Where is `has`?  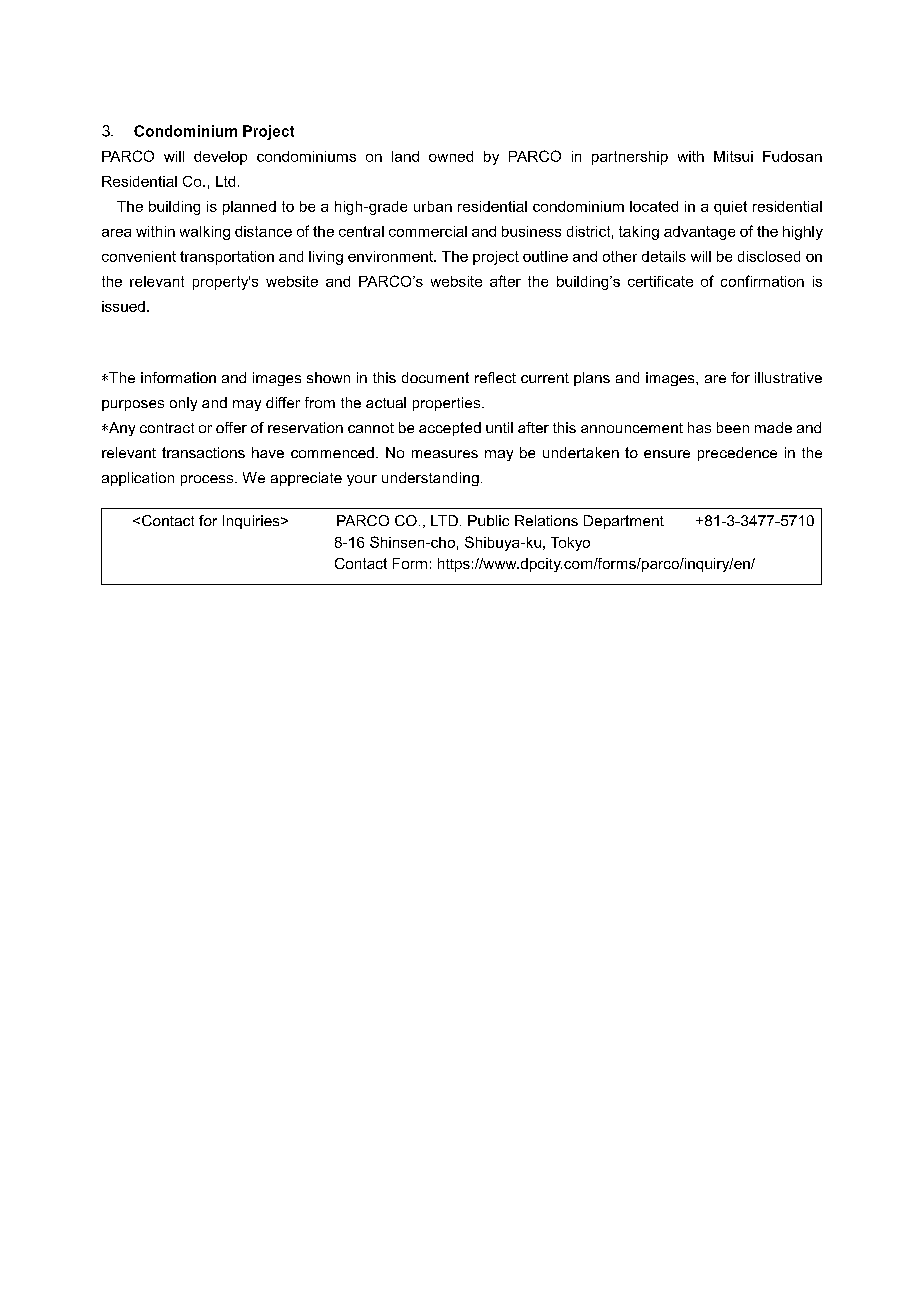
has is located at coordinates (699, 427).
